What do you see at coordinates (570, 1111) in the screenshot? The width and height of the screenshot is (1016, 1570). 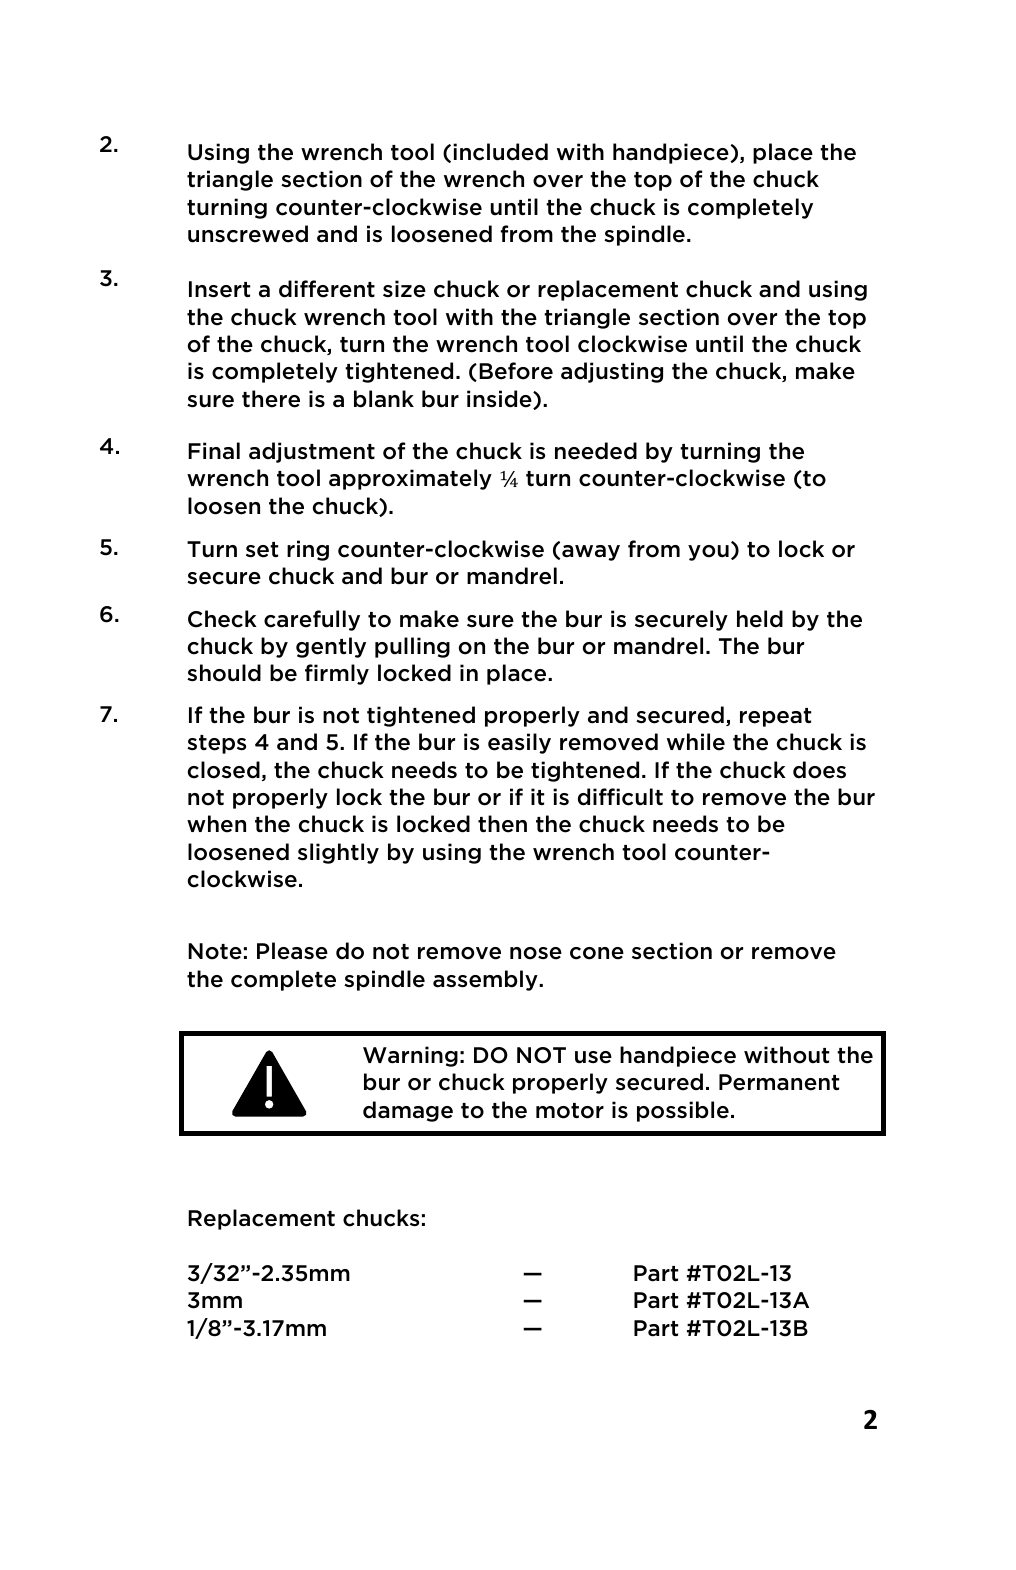 I see `motor` at bounding box center [570, 1111].
